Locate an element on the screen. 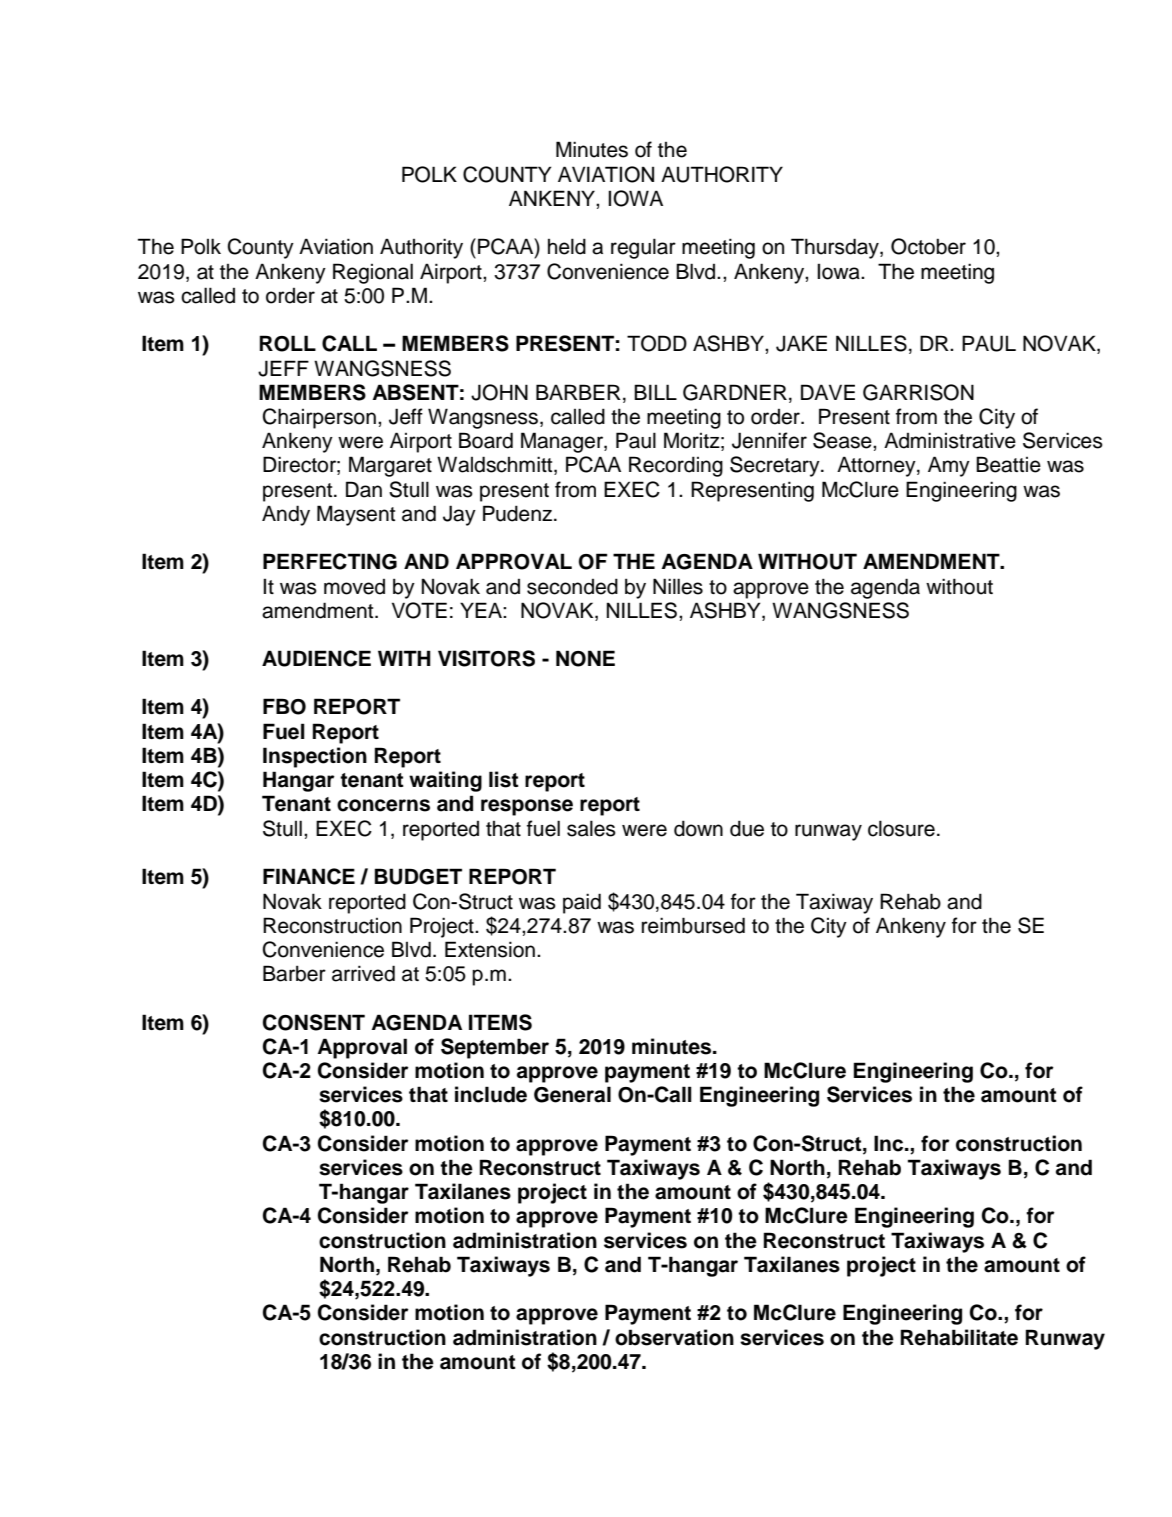 Image resolution: width=1172 pixels, height=1517 pixels. General is located at coordinates (572, 1094).
